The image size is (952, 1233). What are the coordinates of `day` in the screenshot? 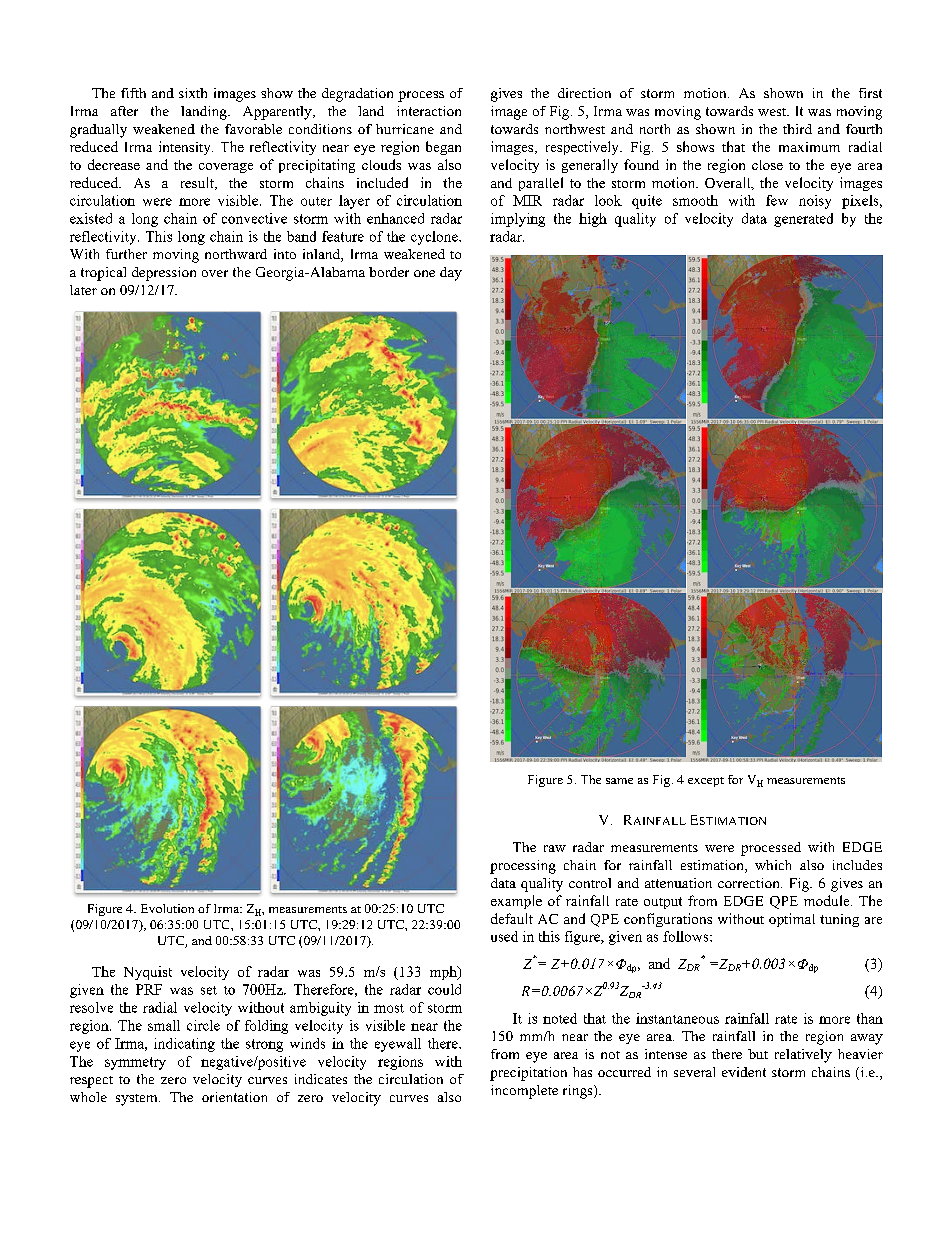 It's located at (451, 274).
